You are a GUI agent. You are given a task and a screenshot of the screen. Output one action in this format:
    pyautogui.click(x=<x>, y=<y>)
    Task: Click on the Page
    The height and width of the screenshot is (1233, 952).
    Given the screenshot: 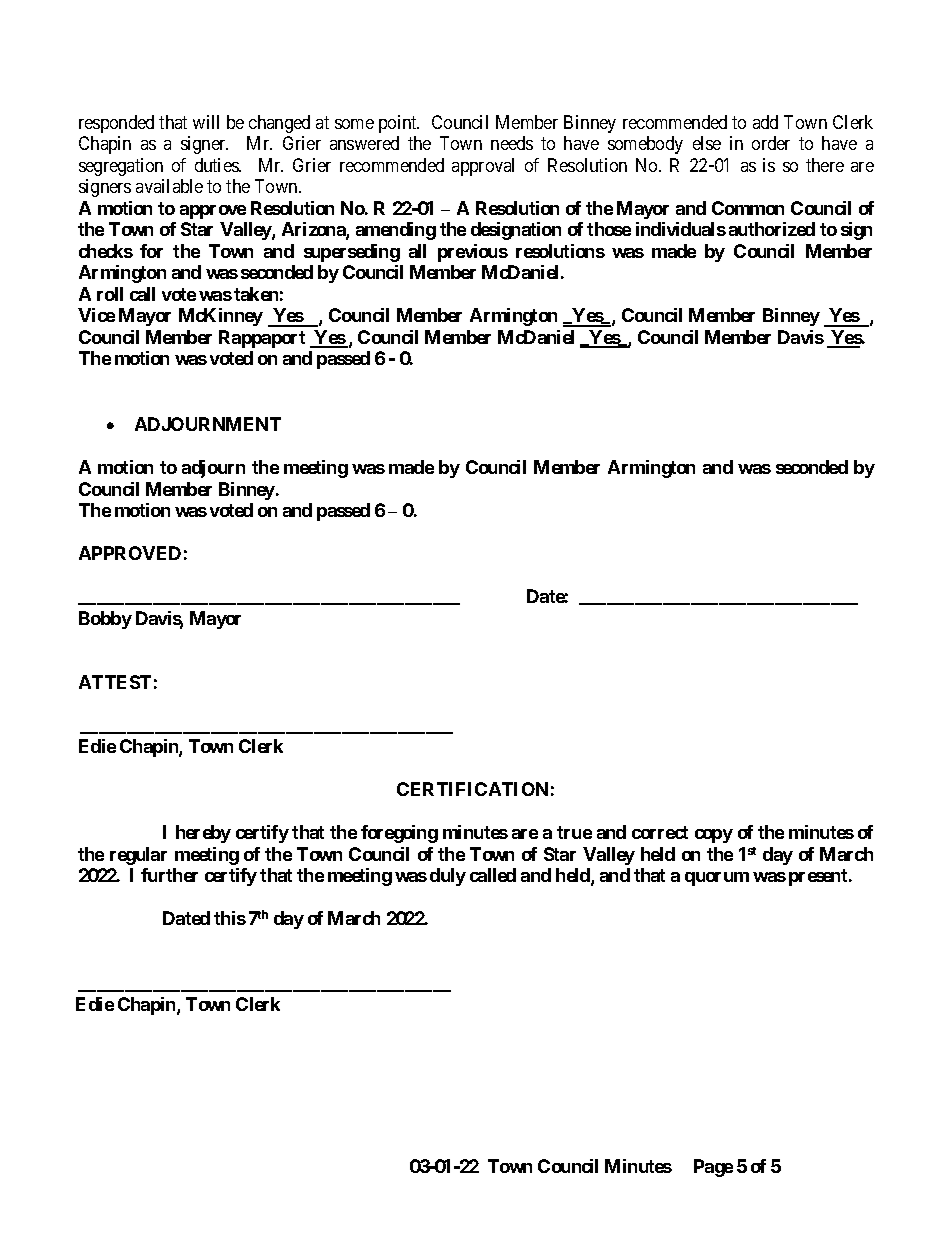 What is the action you would take?
    pyautogui.click(x=713, y=1168)
